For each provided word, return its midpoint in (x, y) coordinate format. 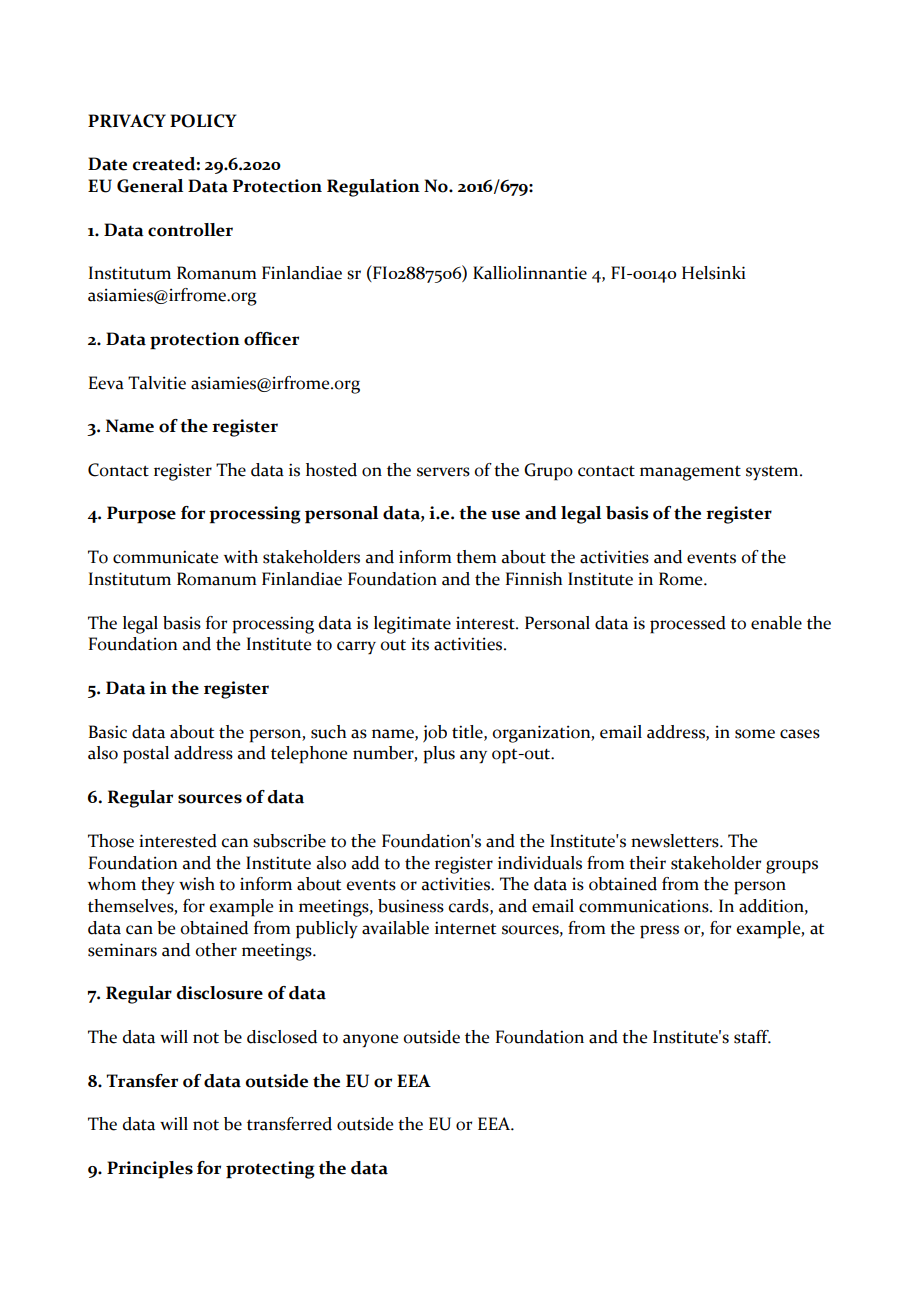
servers (443, 472)
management (690, 473)
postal (146, 755)
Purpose (141, 515)
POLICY (203, 121)
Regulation (373, 188)
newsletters (676, 841)
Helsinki (714, 273)
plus (439, 755)
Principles (150, 1170)
